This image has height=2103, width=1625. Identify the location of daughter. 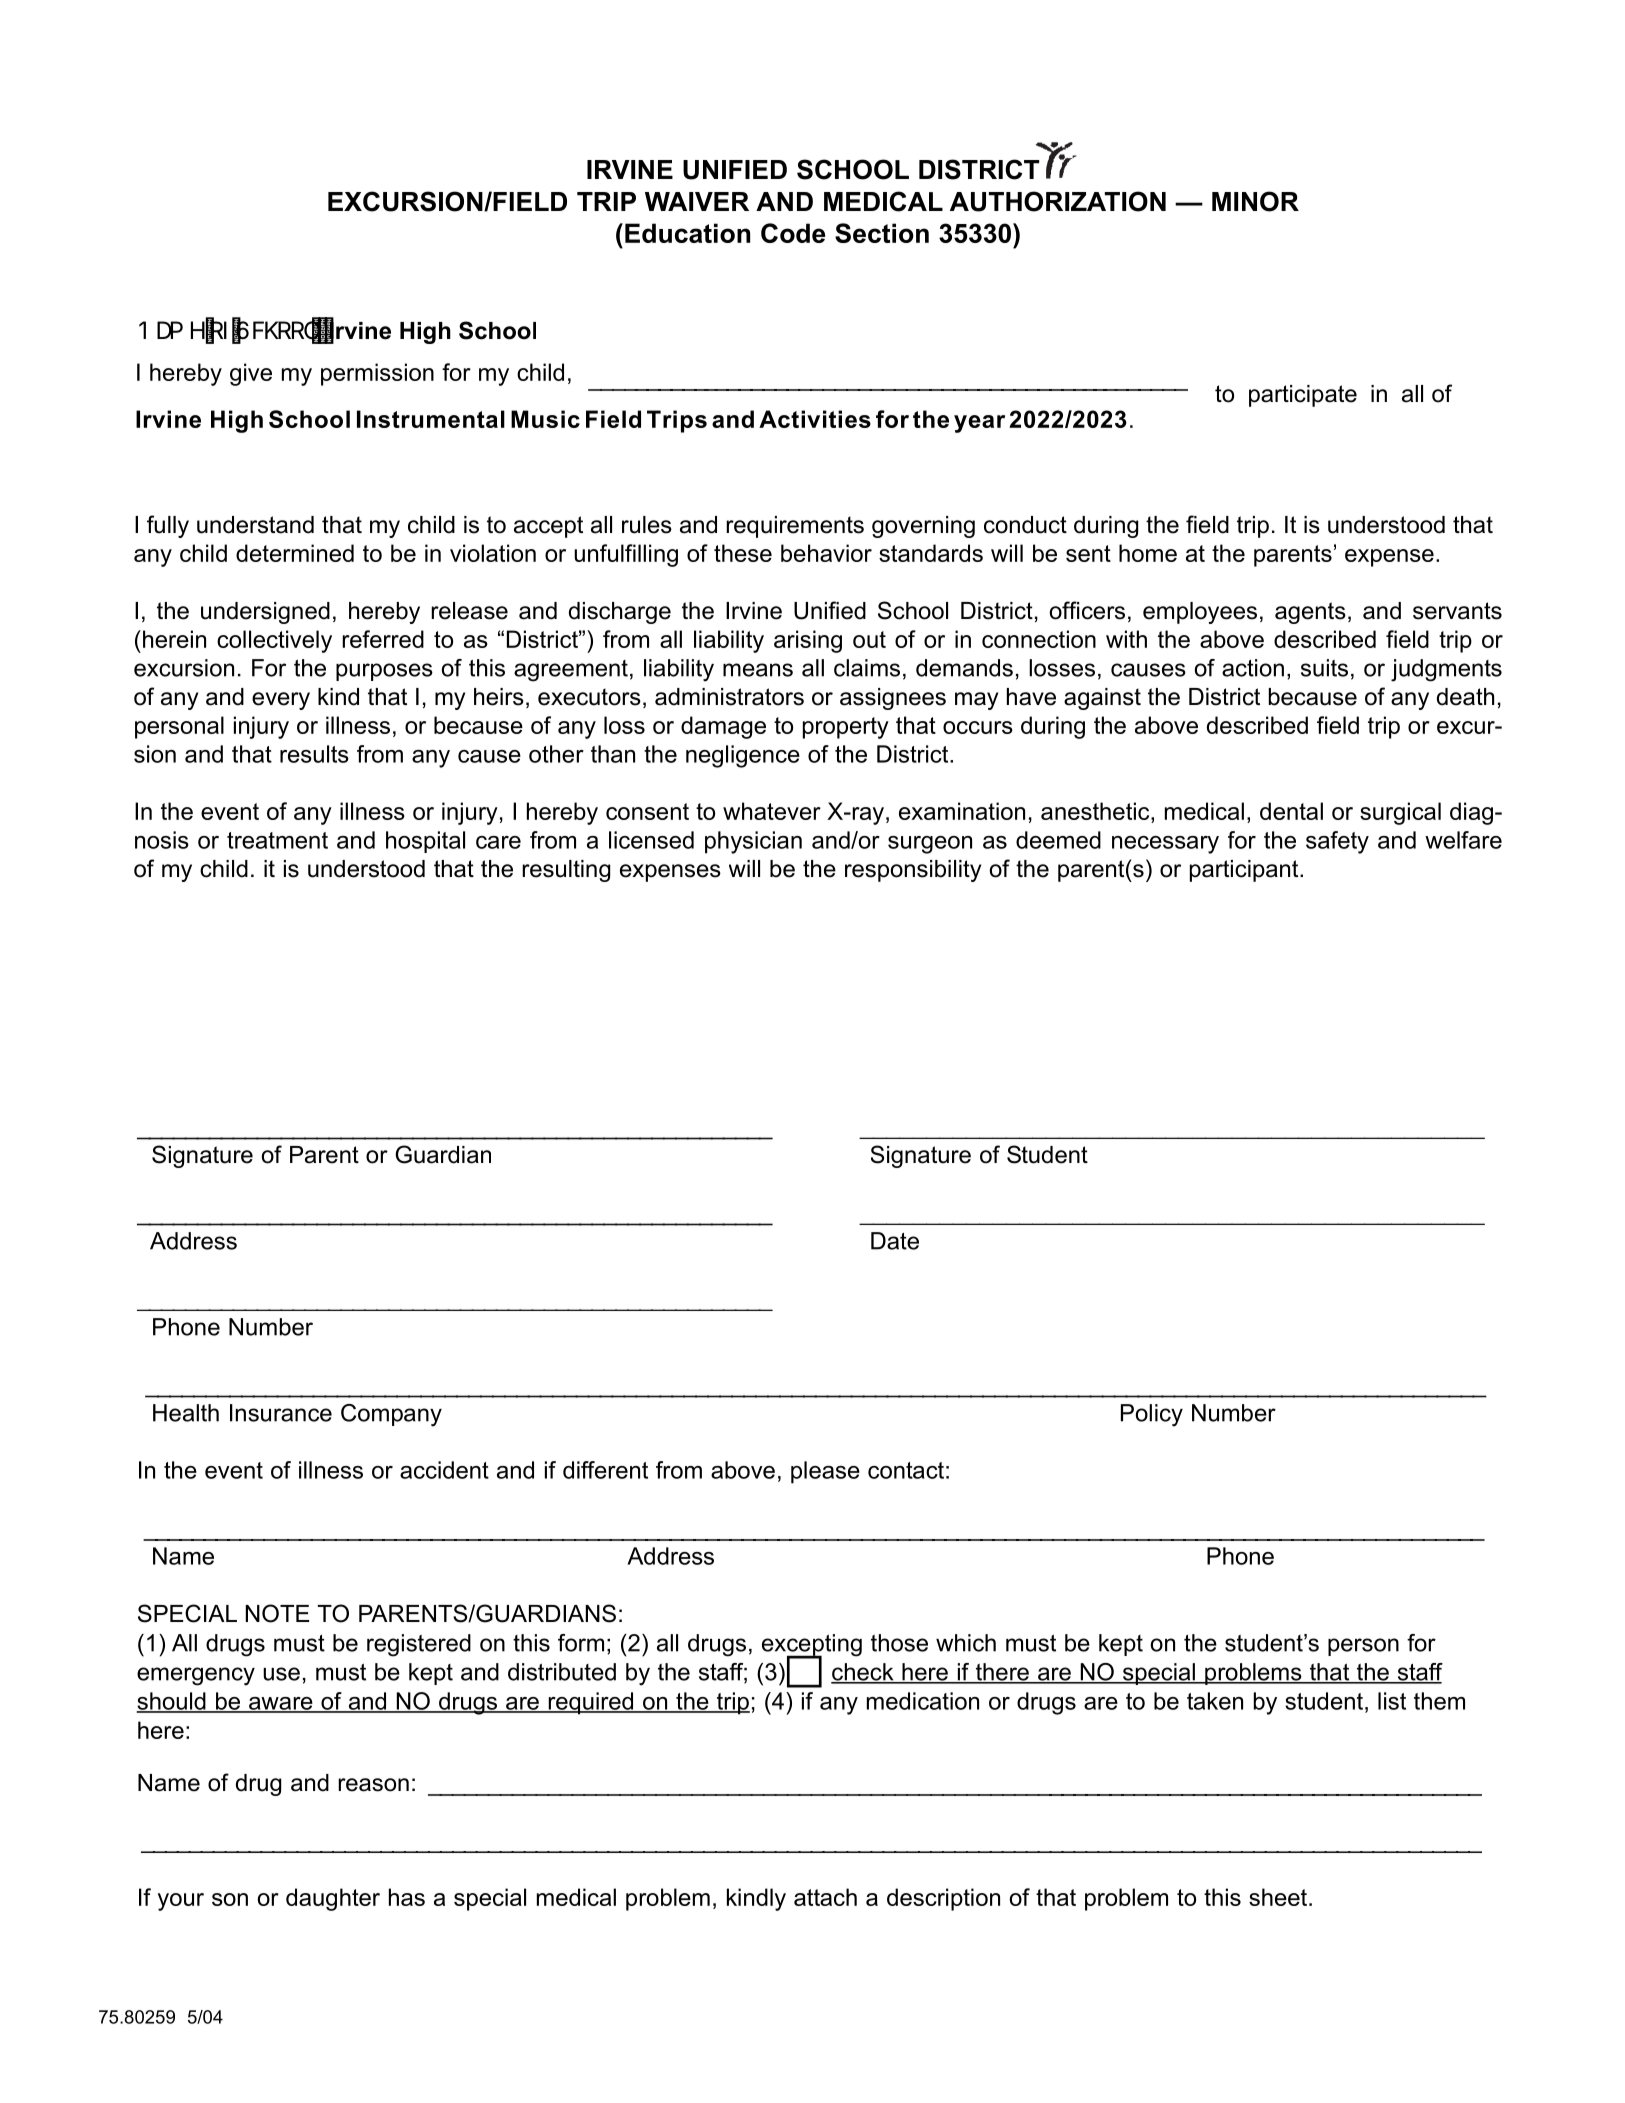
(333, 1899).
